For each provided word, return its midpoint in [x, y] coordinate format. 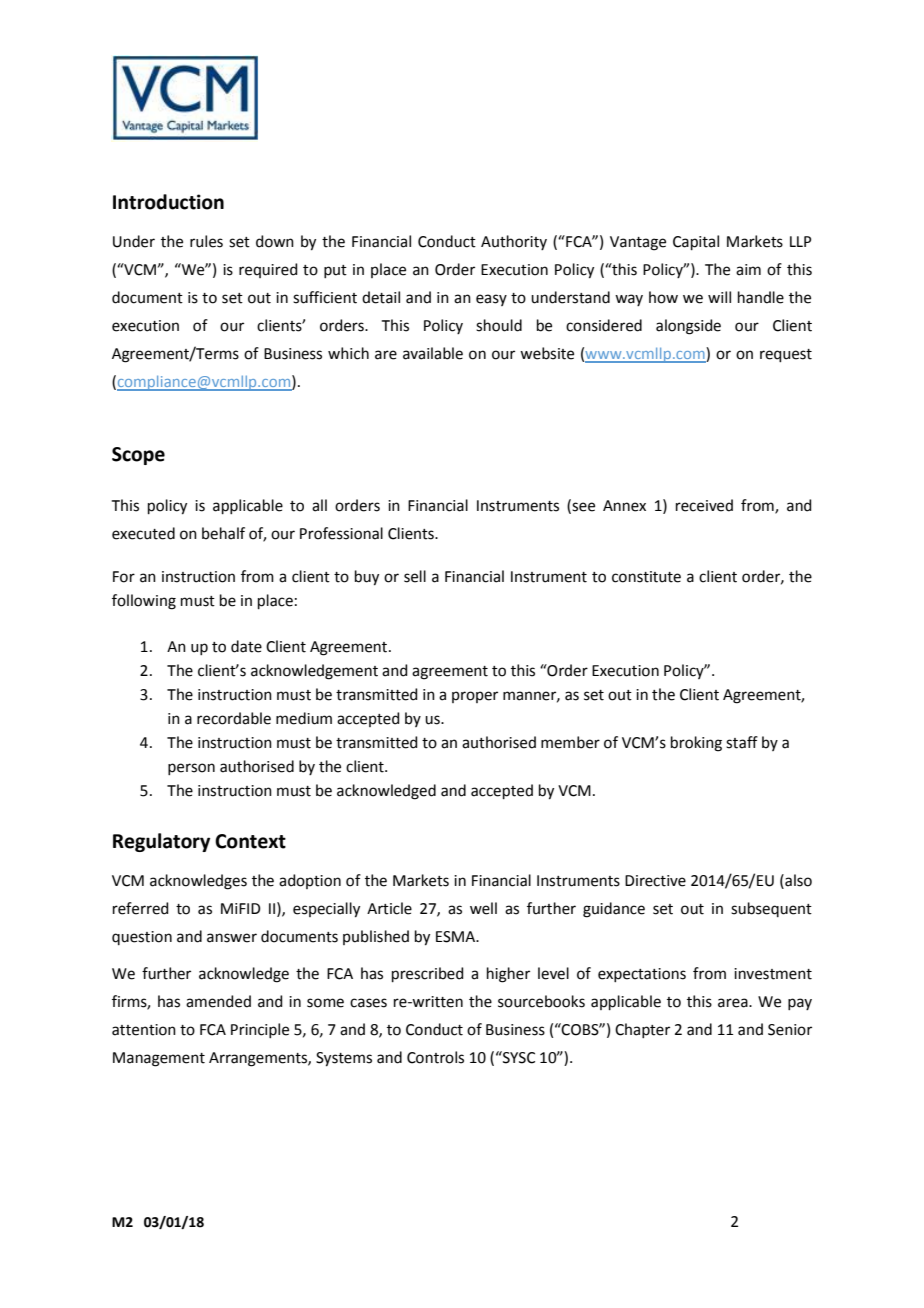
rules [206, 241]
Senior [790, 1030]
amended [218, 1001]
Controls [435, 1057]
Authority [514, 242]
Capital [696, 242]
